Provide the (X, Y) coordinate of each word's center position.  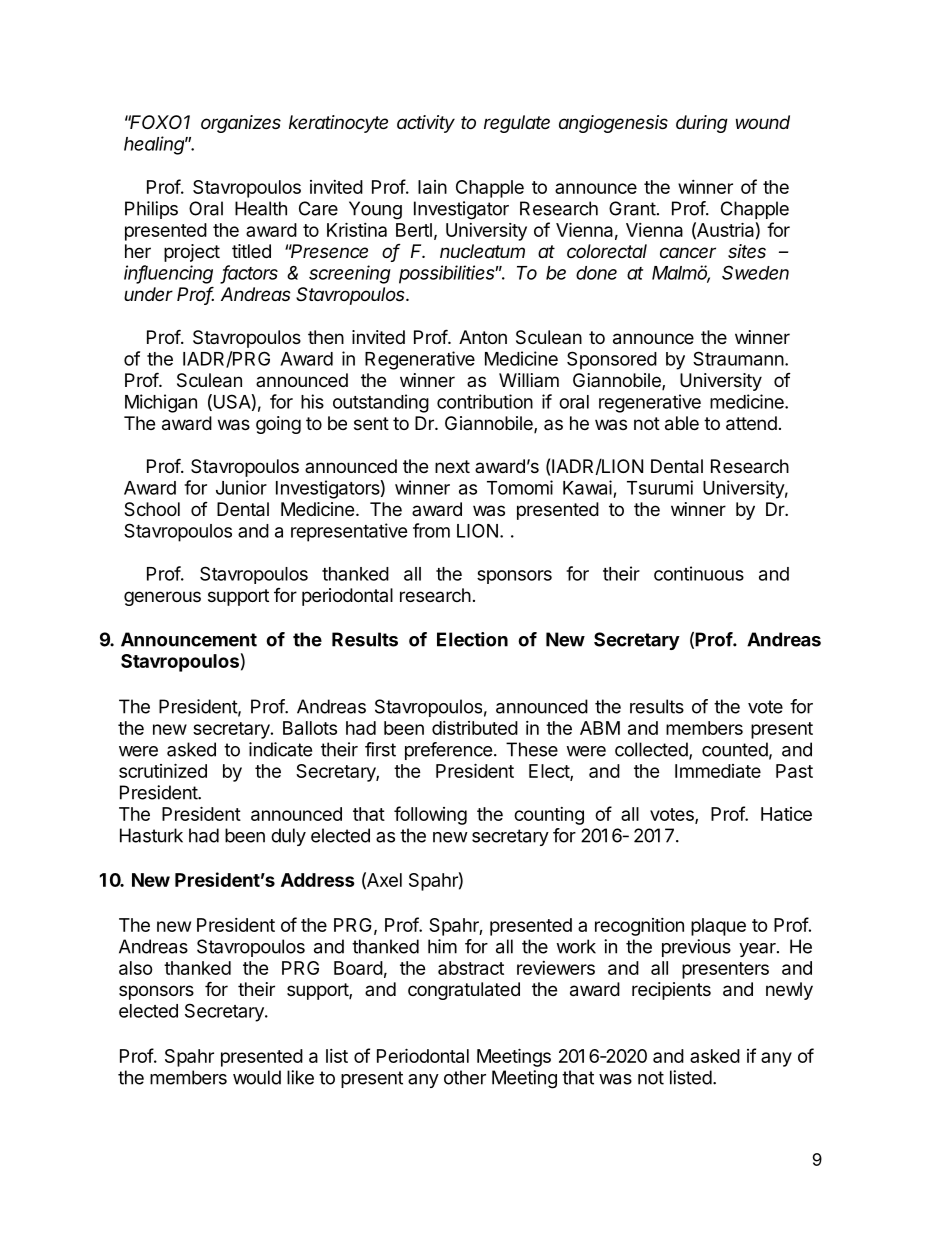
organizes (241, 124)
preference (448, 751)
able (682, 423)
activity (426, 124)
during (702, 124)
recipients (671, 991)
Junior (241, 487)
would (257, 1077)
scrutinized (163, 770)
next (452, 466)
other (465, 1077)
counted (735, 749)
